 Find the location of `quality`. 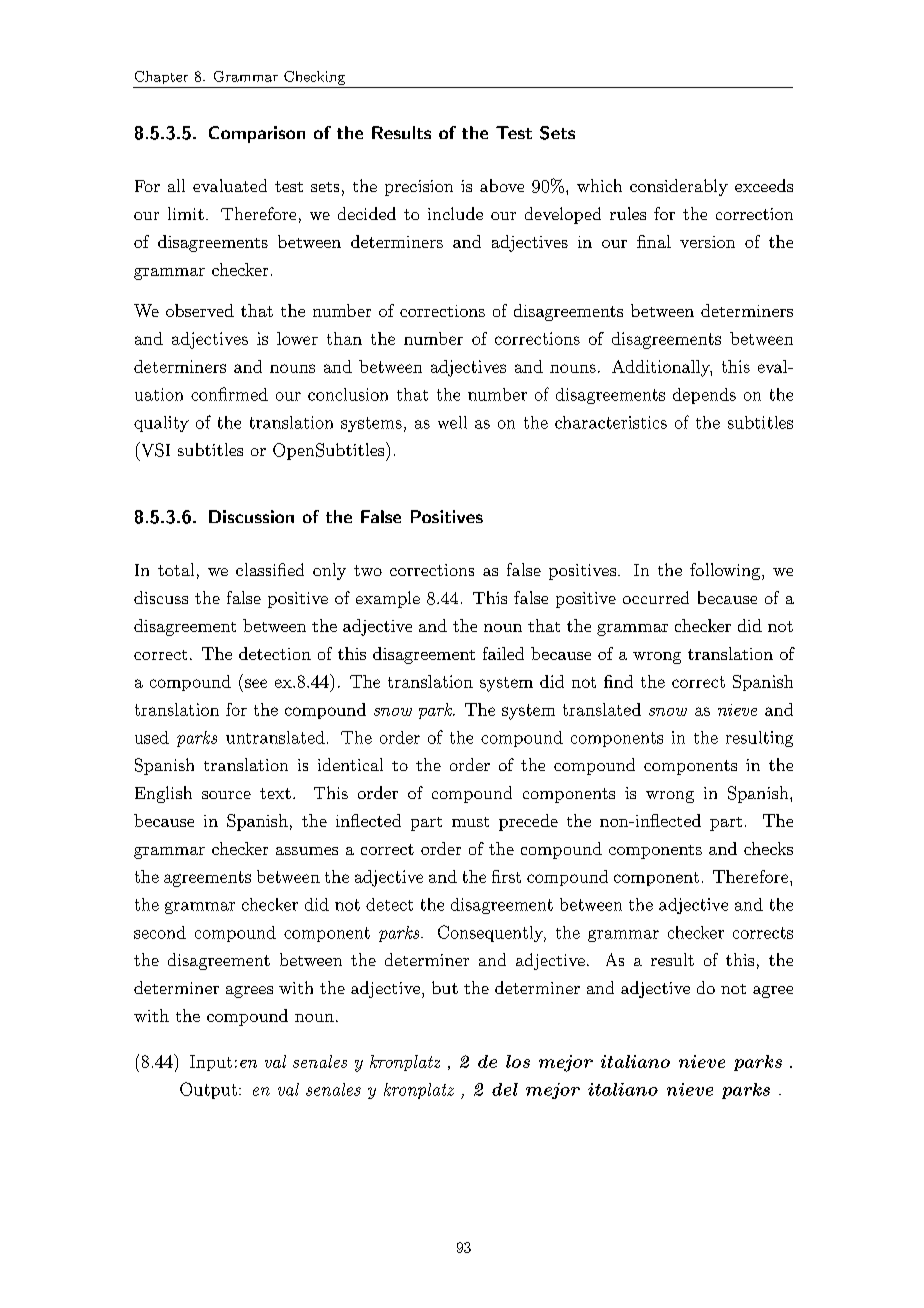

quality is located at coordinates (161, 424).
